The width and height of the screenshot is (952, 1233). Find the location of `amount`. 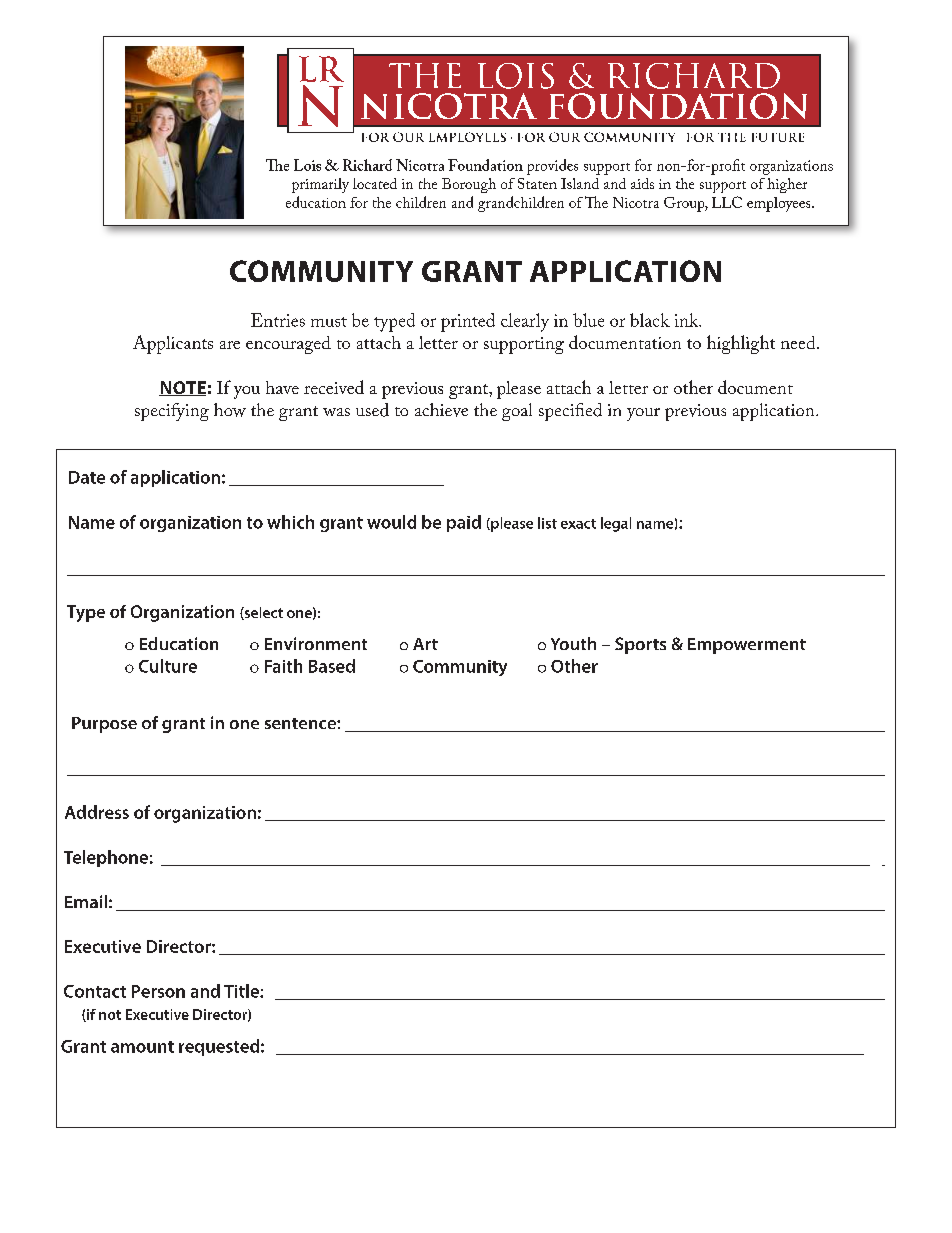

amount is located at coordinates (142, 1047).
